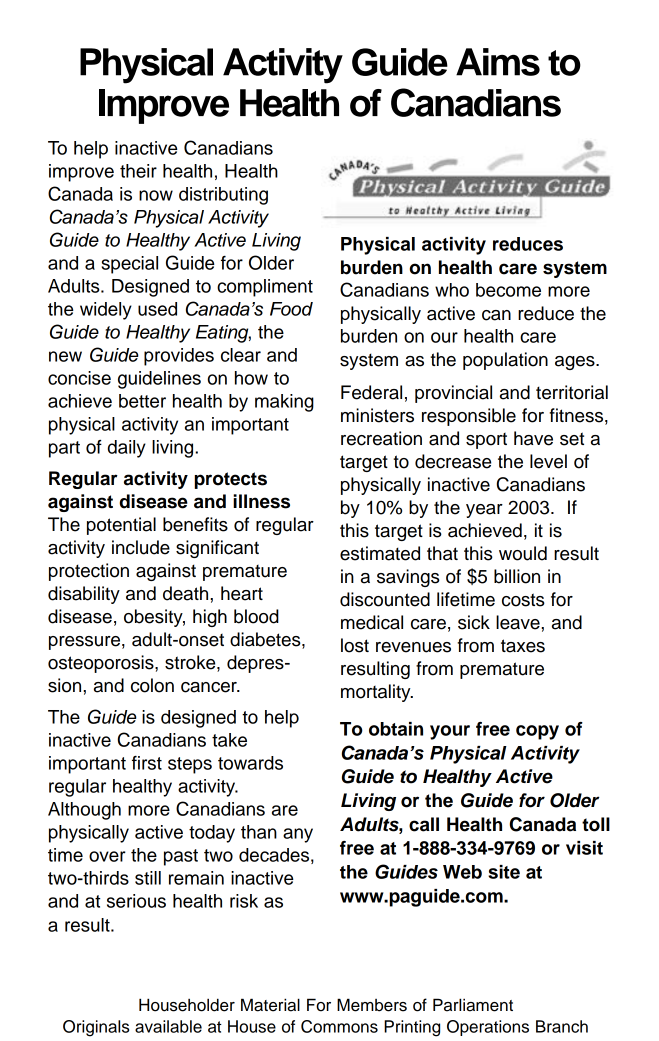 The width and height of the document is (659, 1041). I want to click on widely, so click(106, 311).
